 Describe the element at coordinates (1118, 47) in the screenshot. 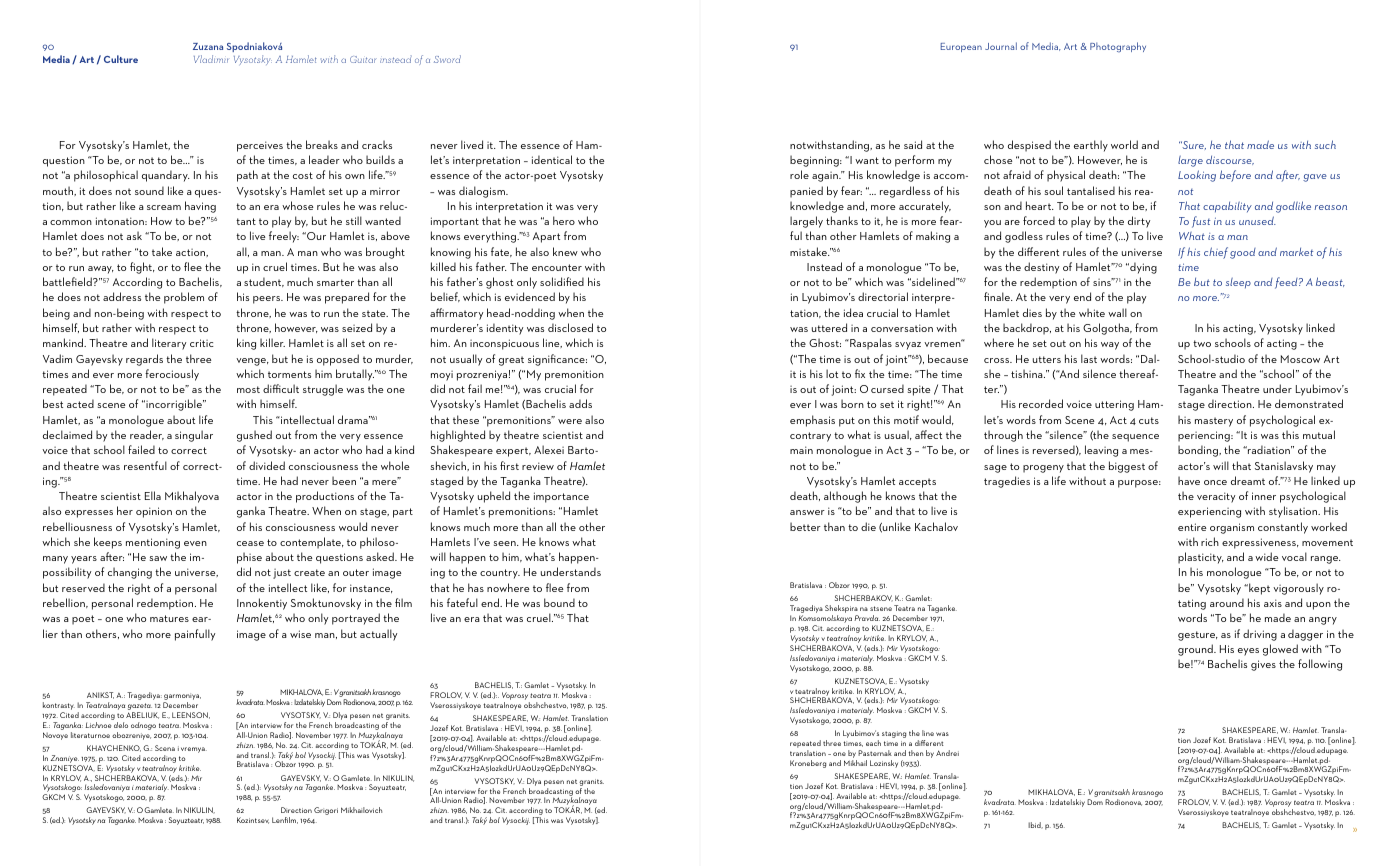

I see `Photography` at that location.
